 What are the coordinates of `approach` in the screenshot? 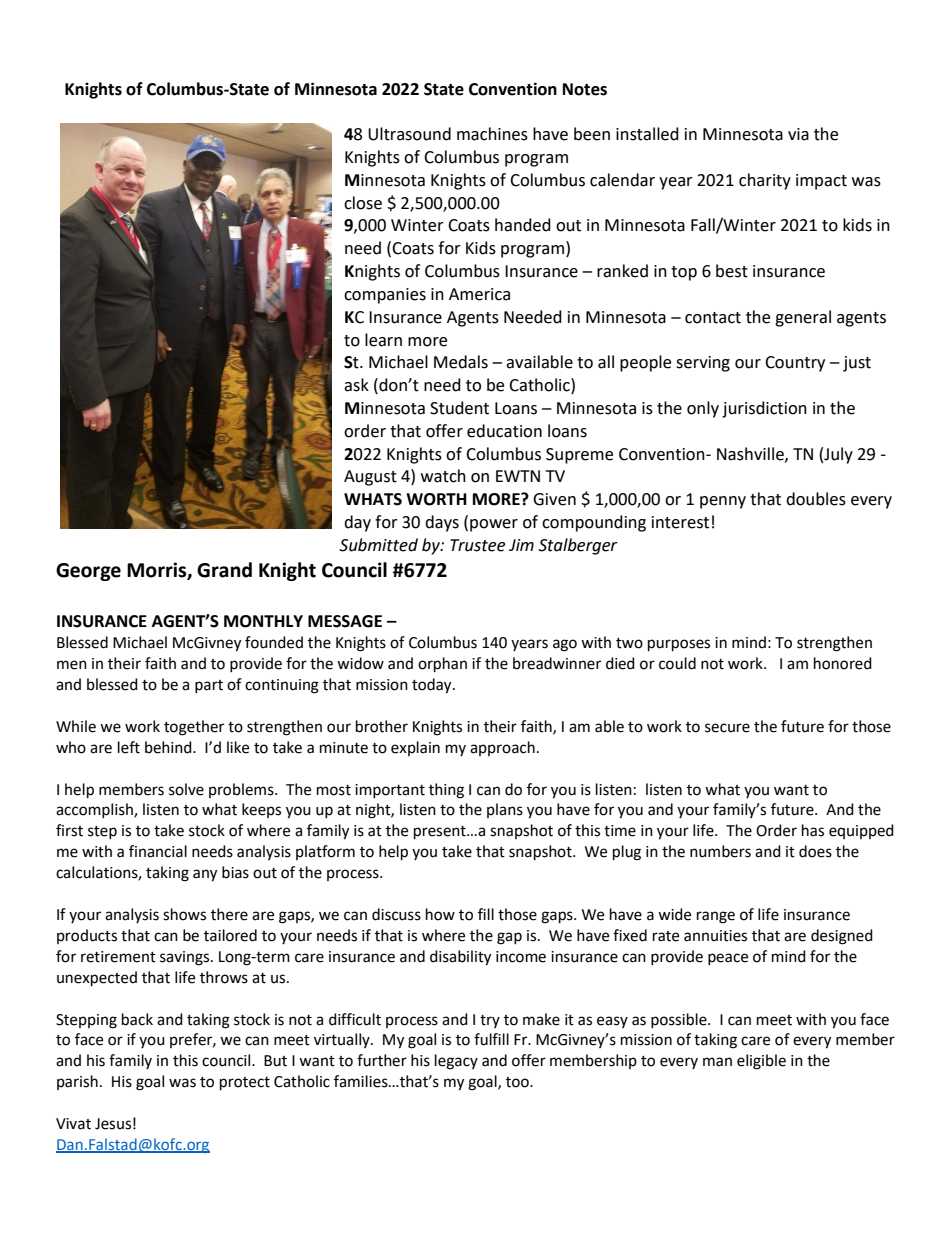 It's located at (502, 748).
